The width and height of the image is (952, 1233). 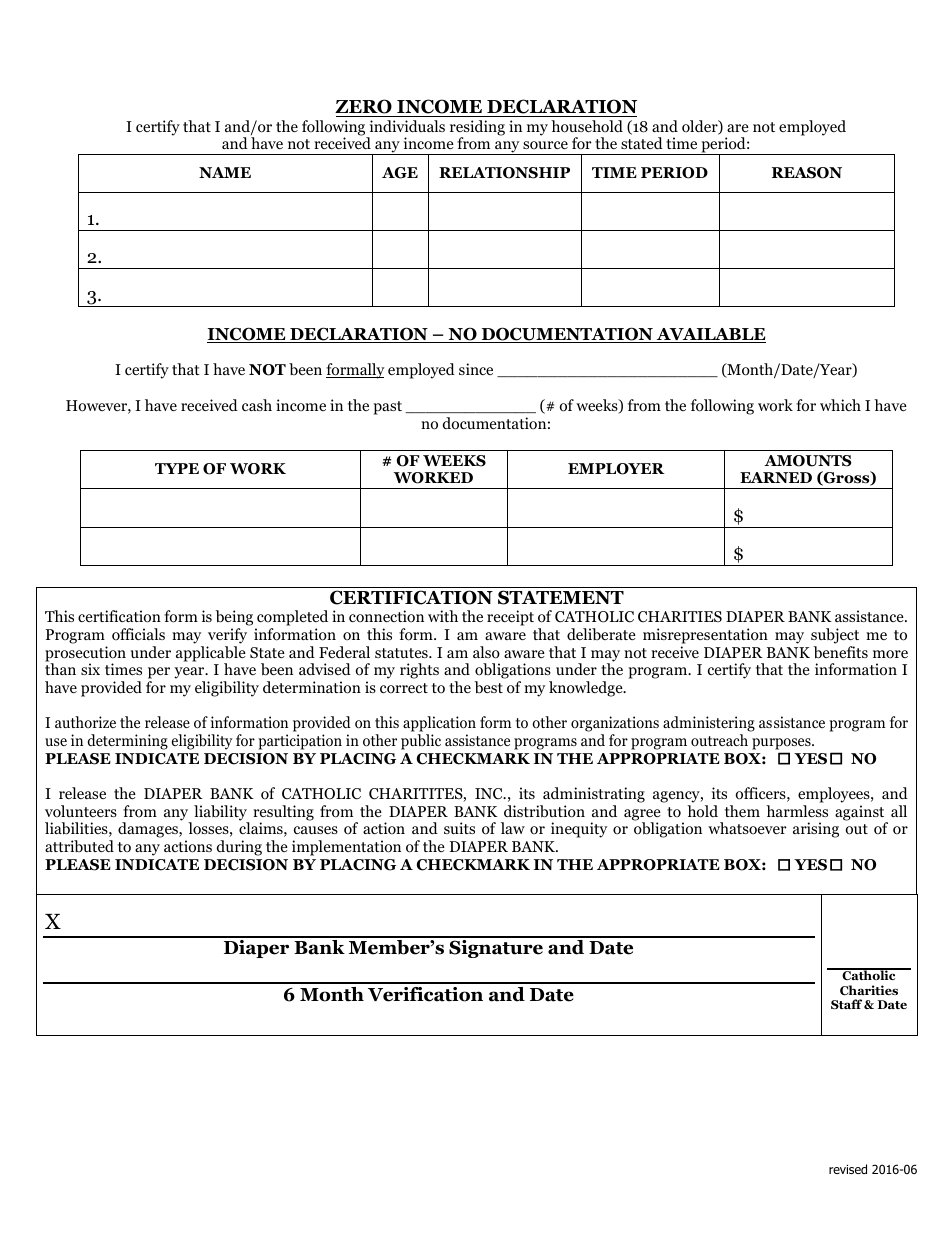 What do you see at coordinates (782, 744) in the image?
I see `purposes` at bounding box center [782, 744].
